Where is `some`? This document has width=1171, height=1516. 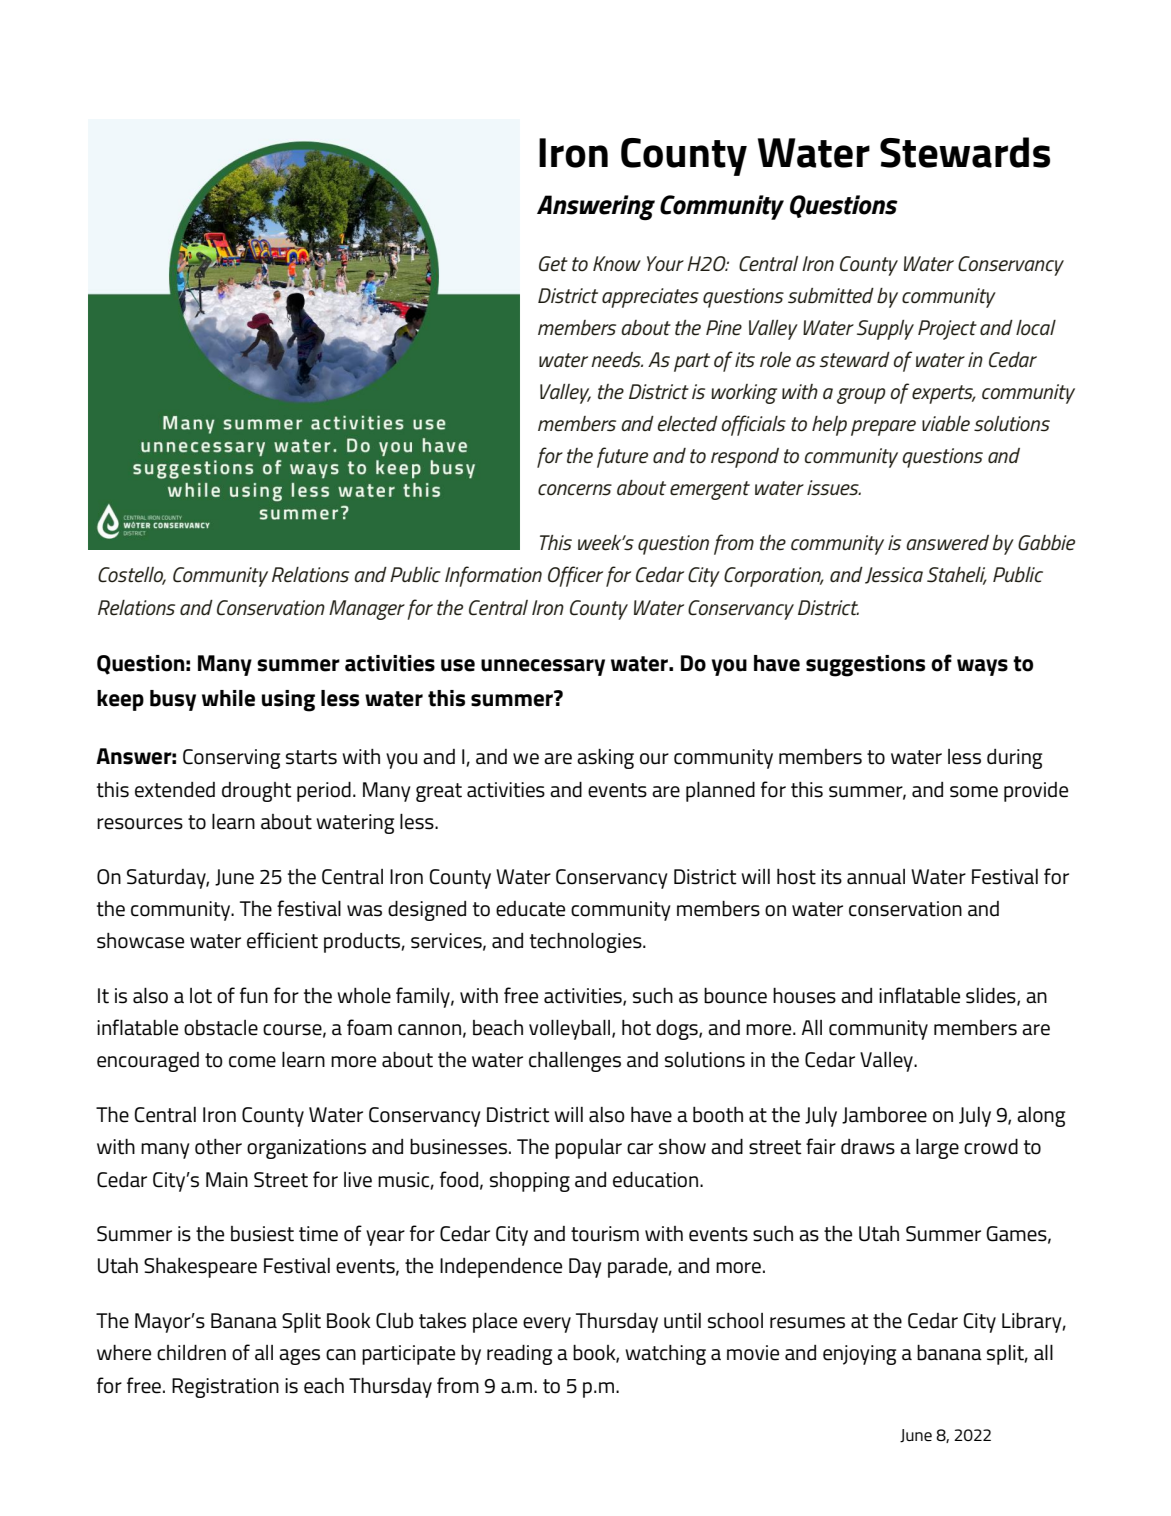
some is located at coordinates (974, 792).
